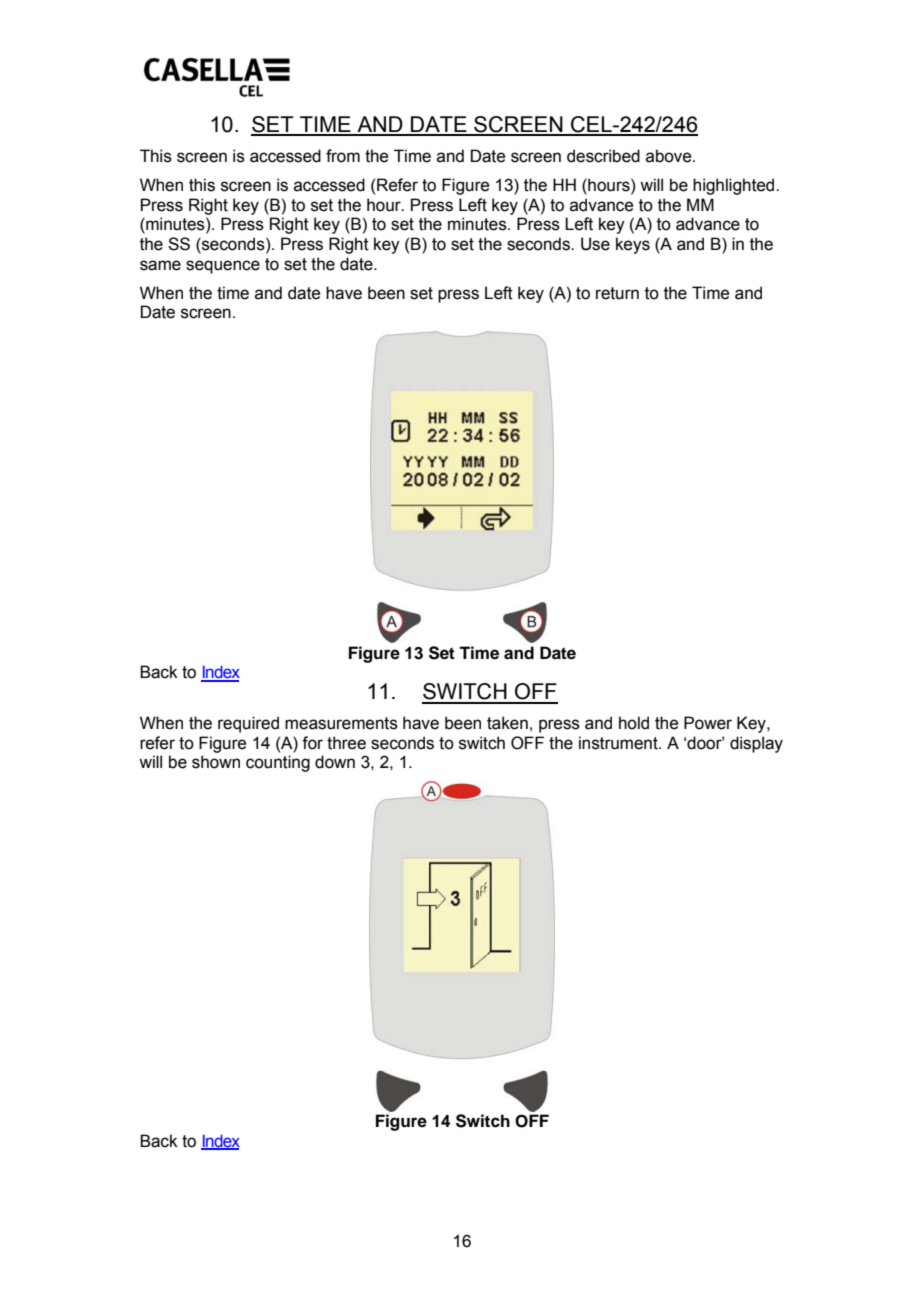  I want to click on taken, so click(507, 723).
